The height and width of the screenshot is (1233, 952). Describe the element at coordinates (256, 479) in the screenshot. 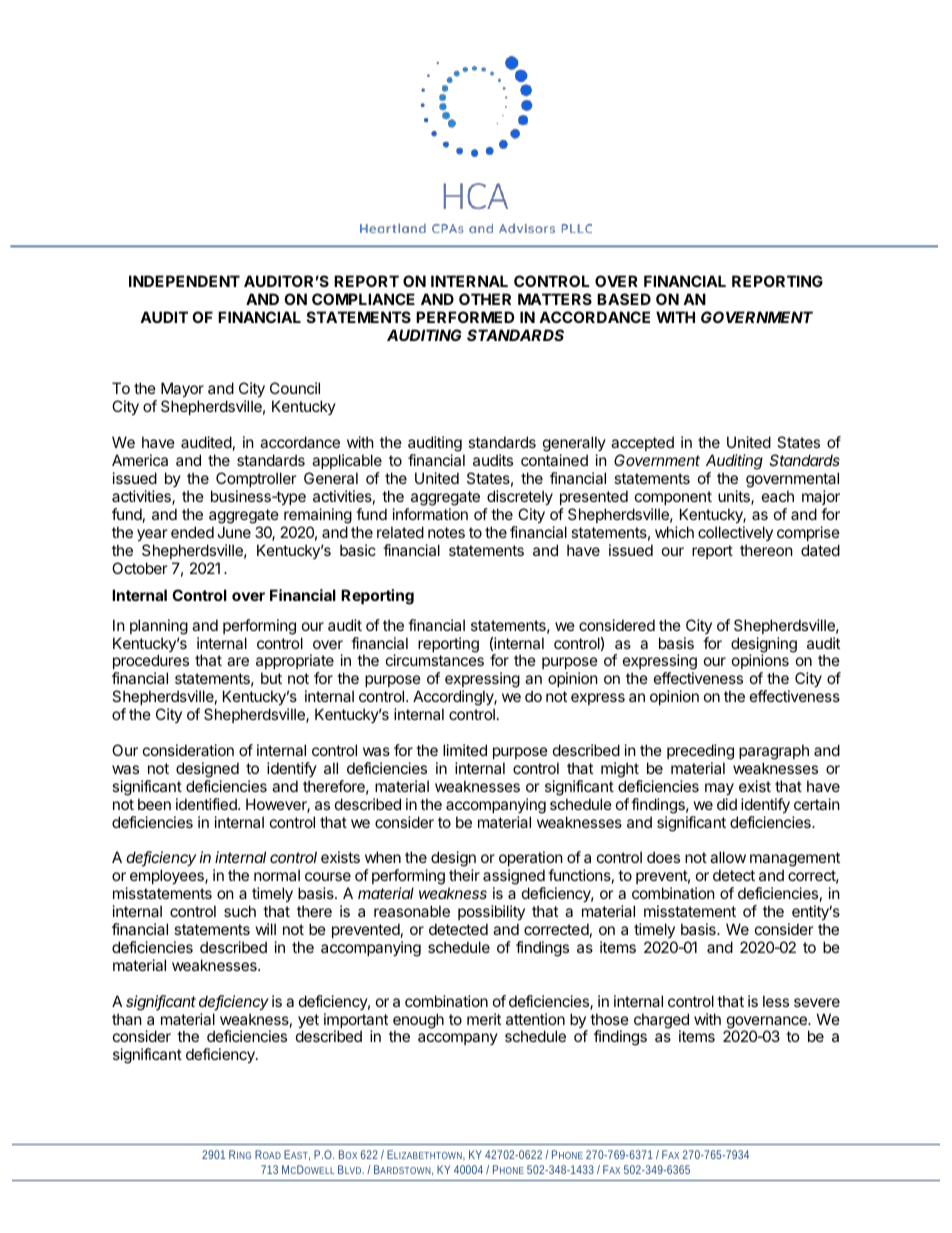

I see `Comptroller` at that location.
